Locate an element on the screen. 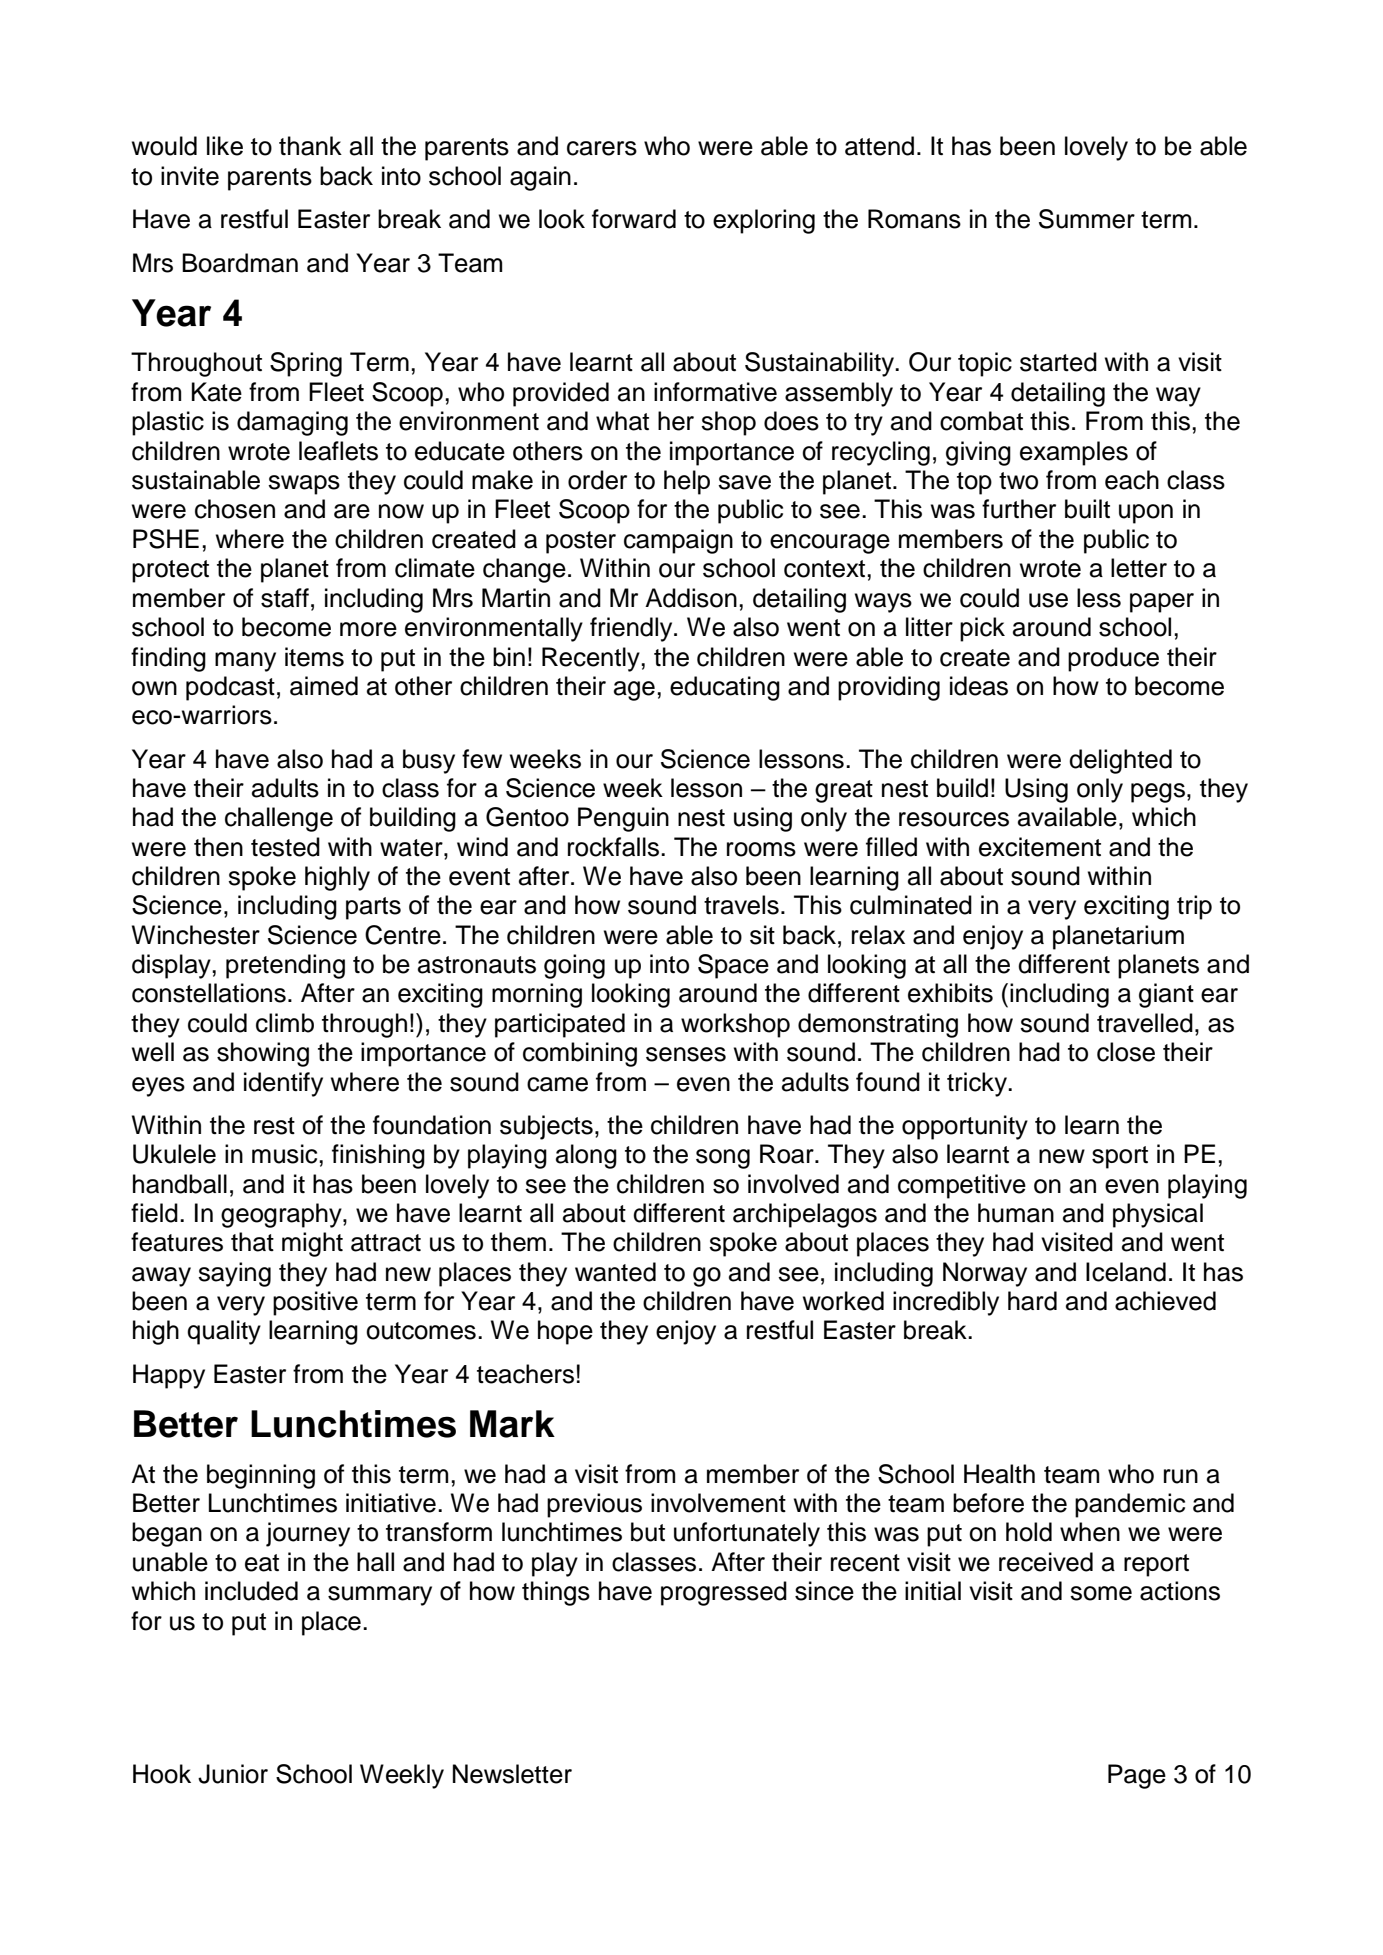 Image resolution: width=1383 pixels, height=1955 pixels. Space is located at coordinates (733, 966).
